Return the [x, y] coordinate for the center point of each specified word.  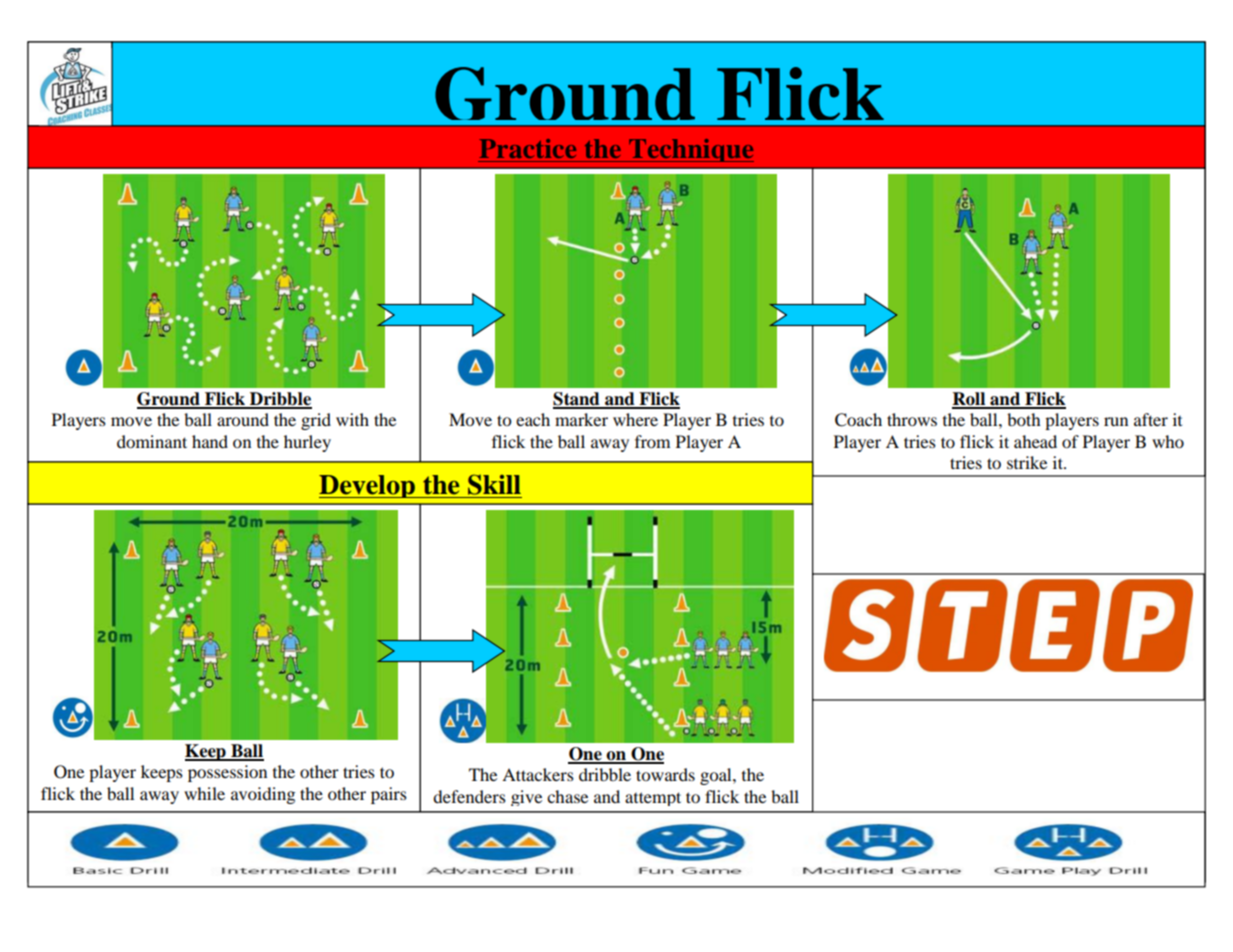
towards [665, 774]
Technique [690, 150]
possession [227, 773]
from [652, 441]
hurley [307, 443]
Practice [527, 148]
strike [1027, 462]
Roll [970, 400]
